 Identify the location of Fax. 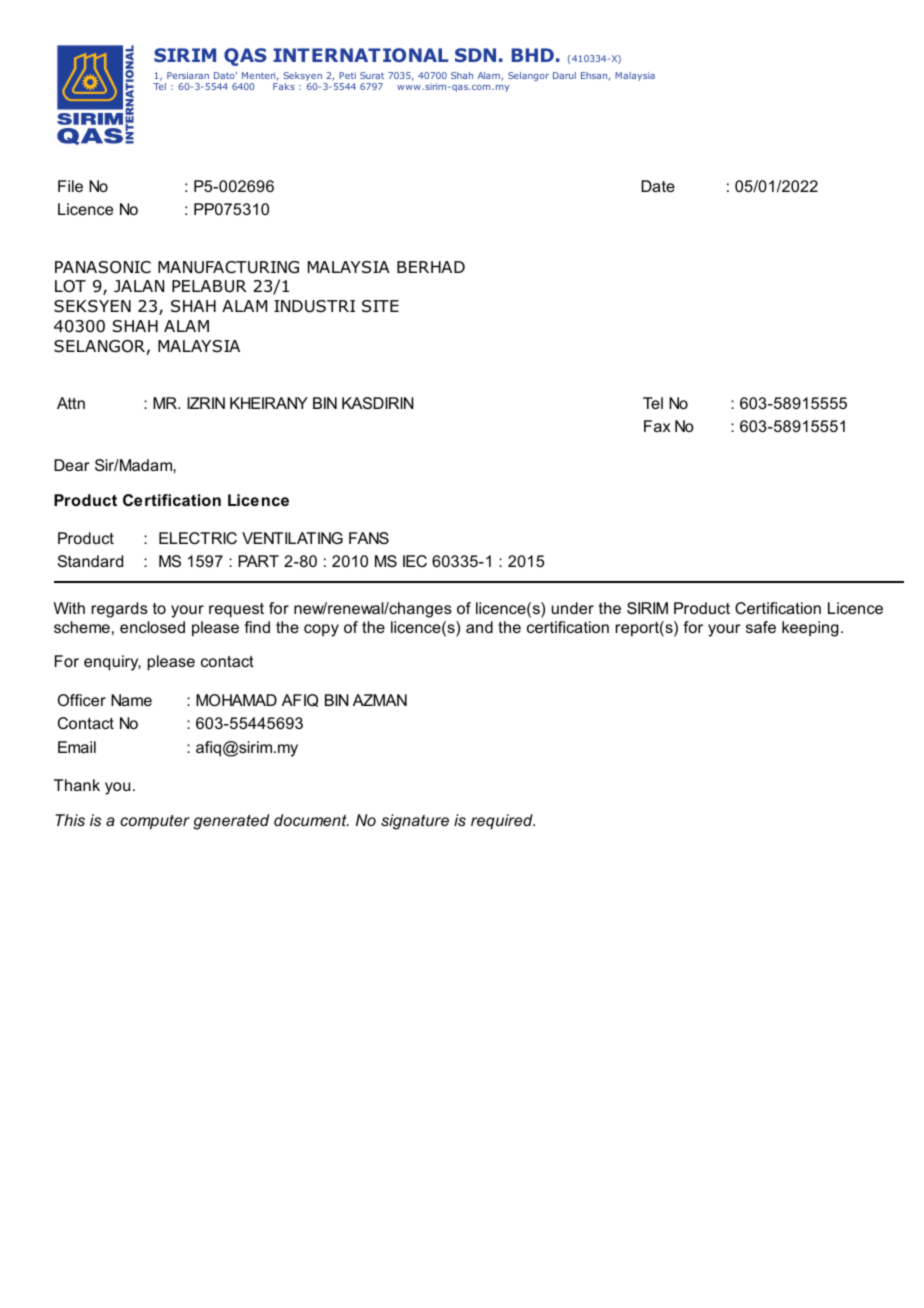
(657, 426).
